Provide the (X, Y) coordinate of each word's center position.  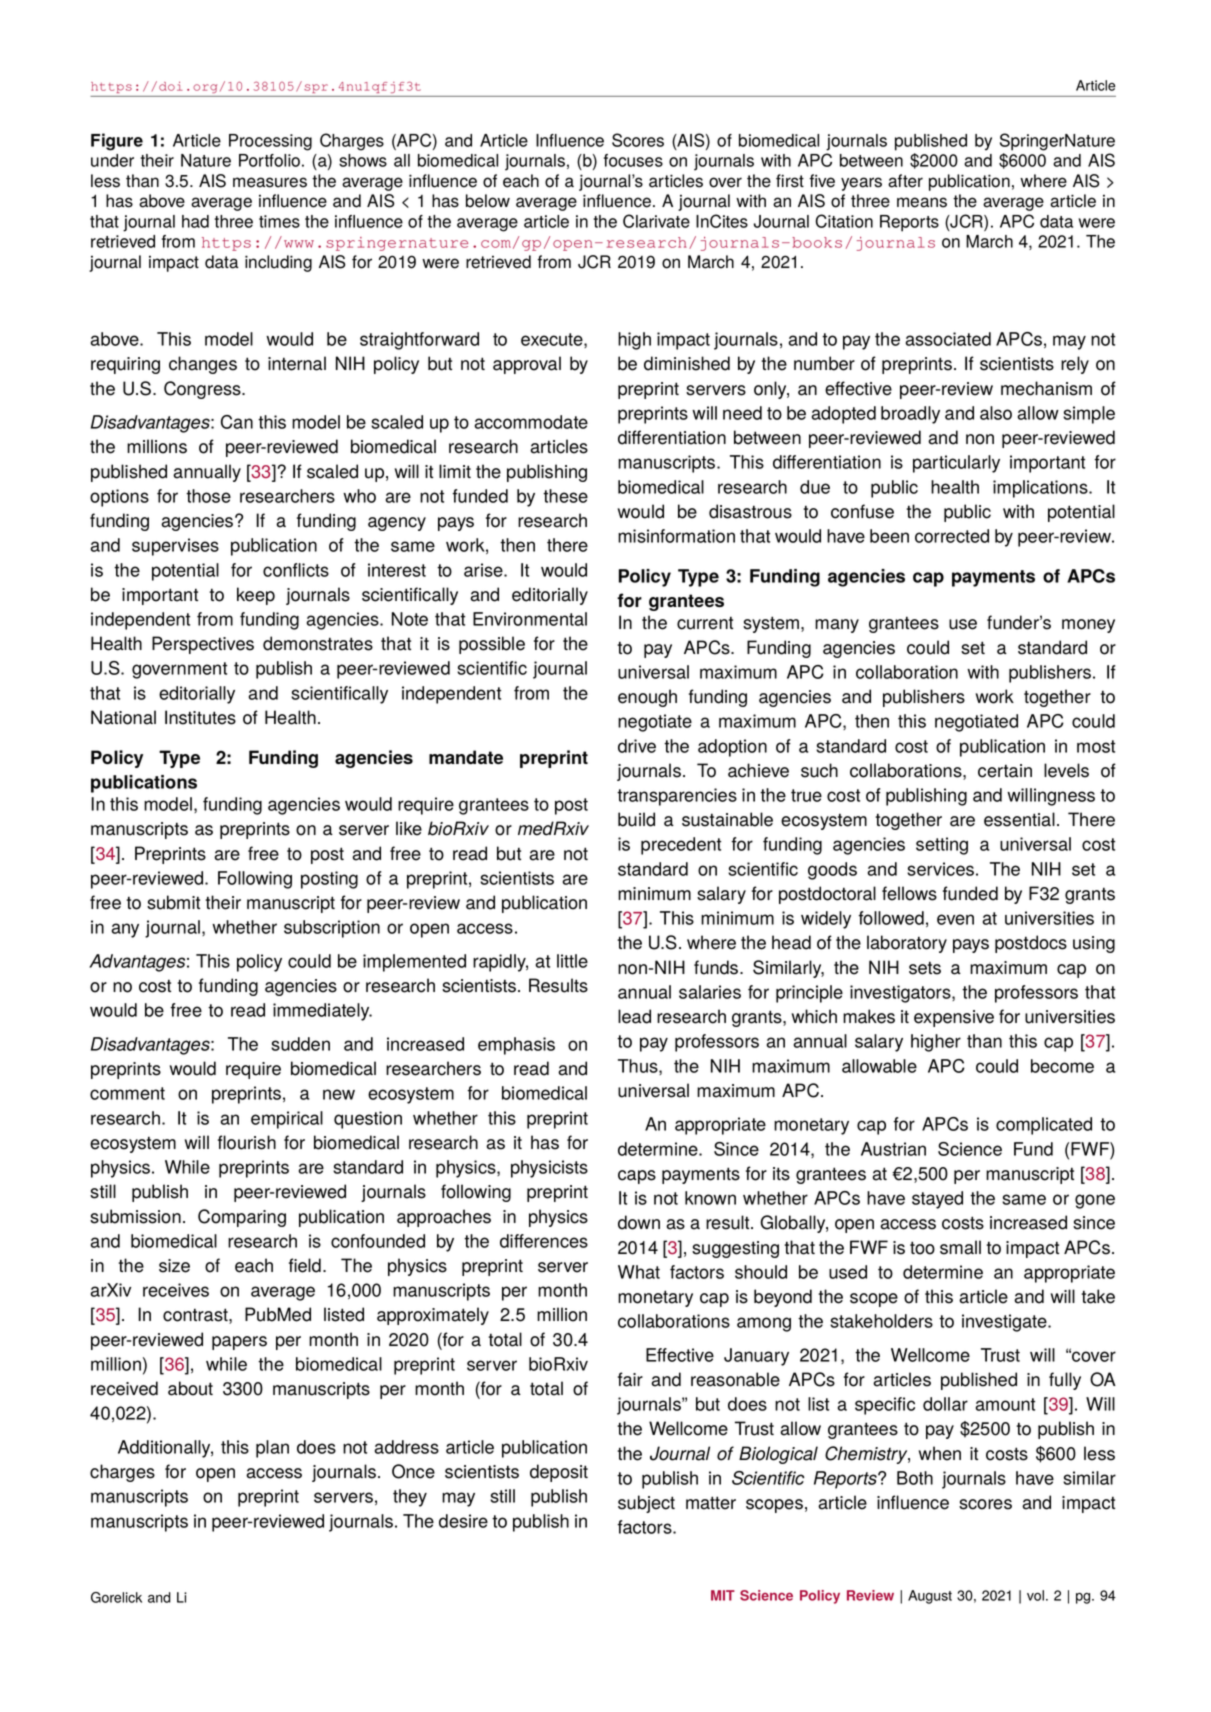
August (930, 1597)
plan (272, 1449)
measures (270, 182)
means (922, 202)
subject (646, 1504)
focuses (633, 160)
